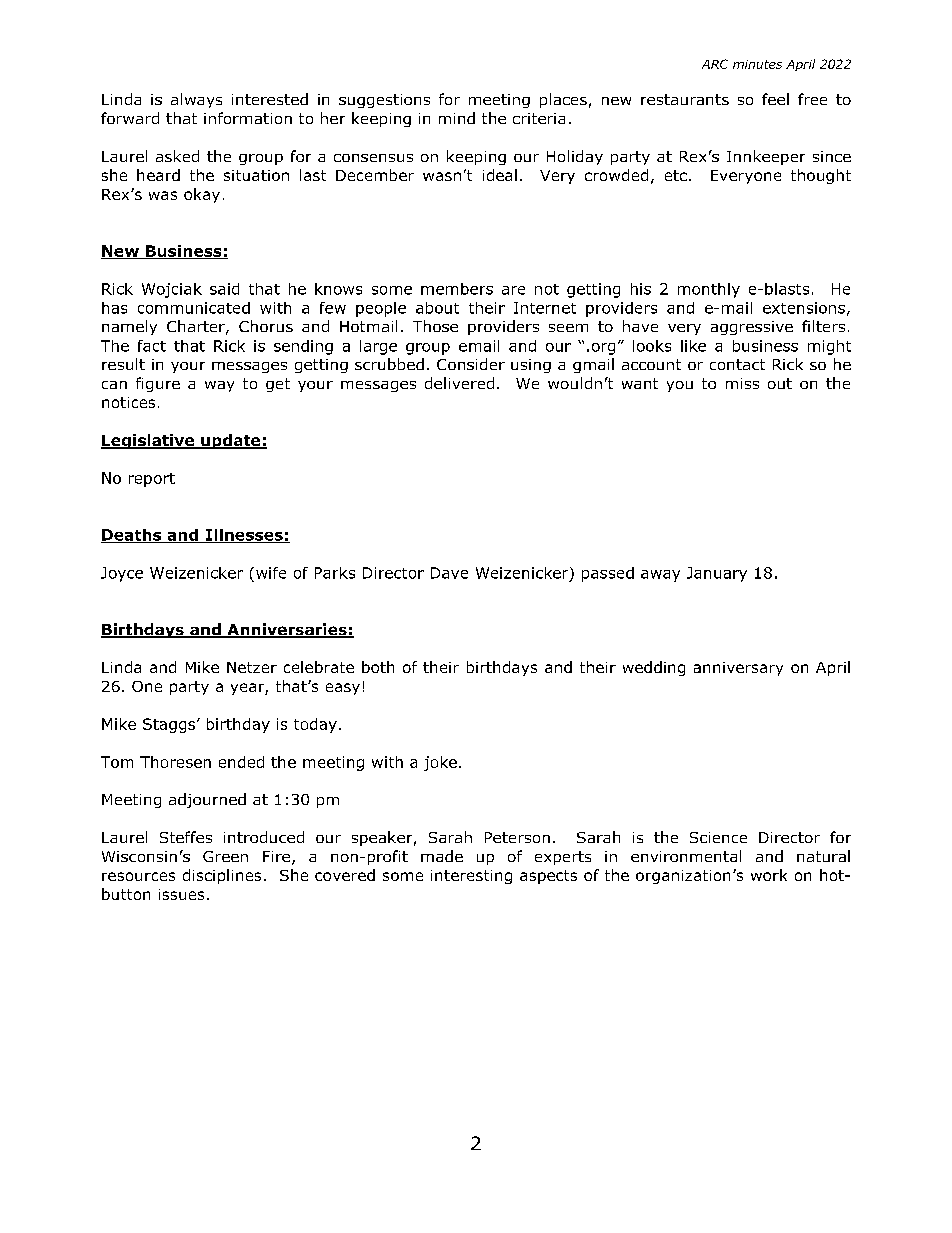 This screenshot has width=952, height=1233. What do you see at coordinates (742, 383) in the screenshot?
I see `miss` at bounding box center [742, 383].
